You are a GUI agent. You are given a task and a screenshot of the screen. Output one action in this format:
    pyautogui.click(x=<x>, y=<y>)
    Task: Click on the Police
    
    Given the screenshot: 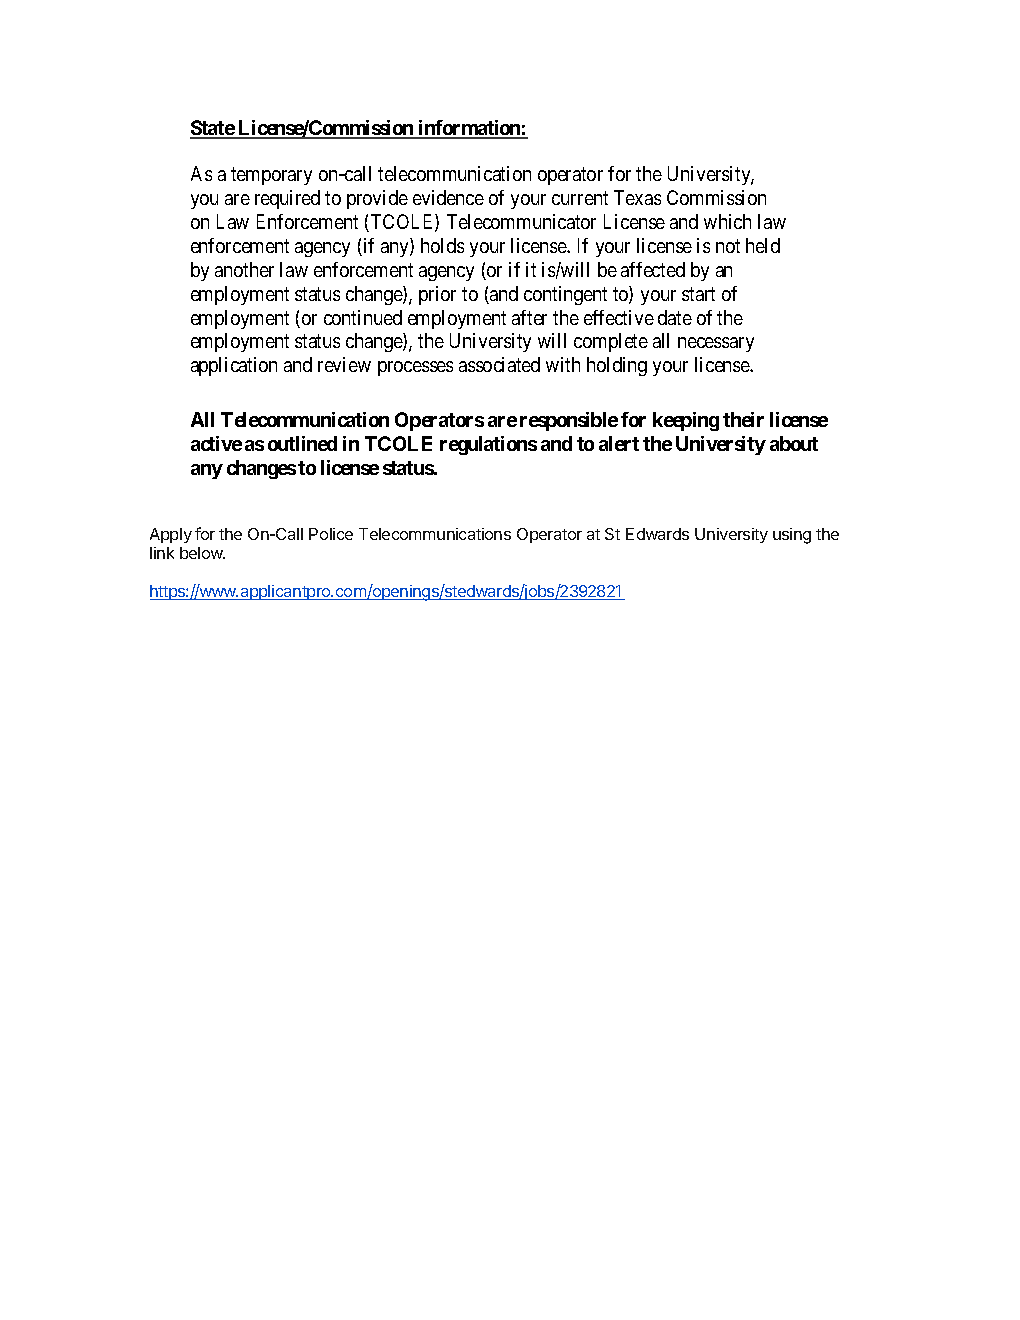 What is the action you would take?
    pyautogui.click(x=331, y=534)
